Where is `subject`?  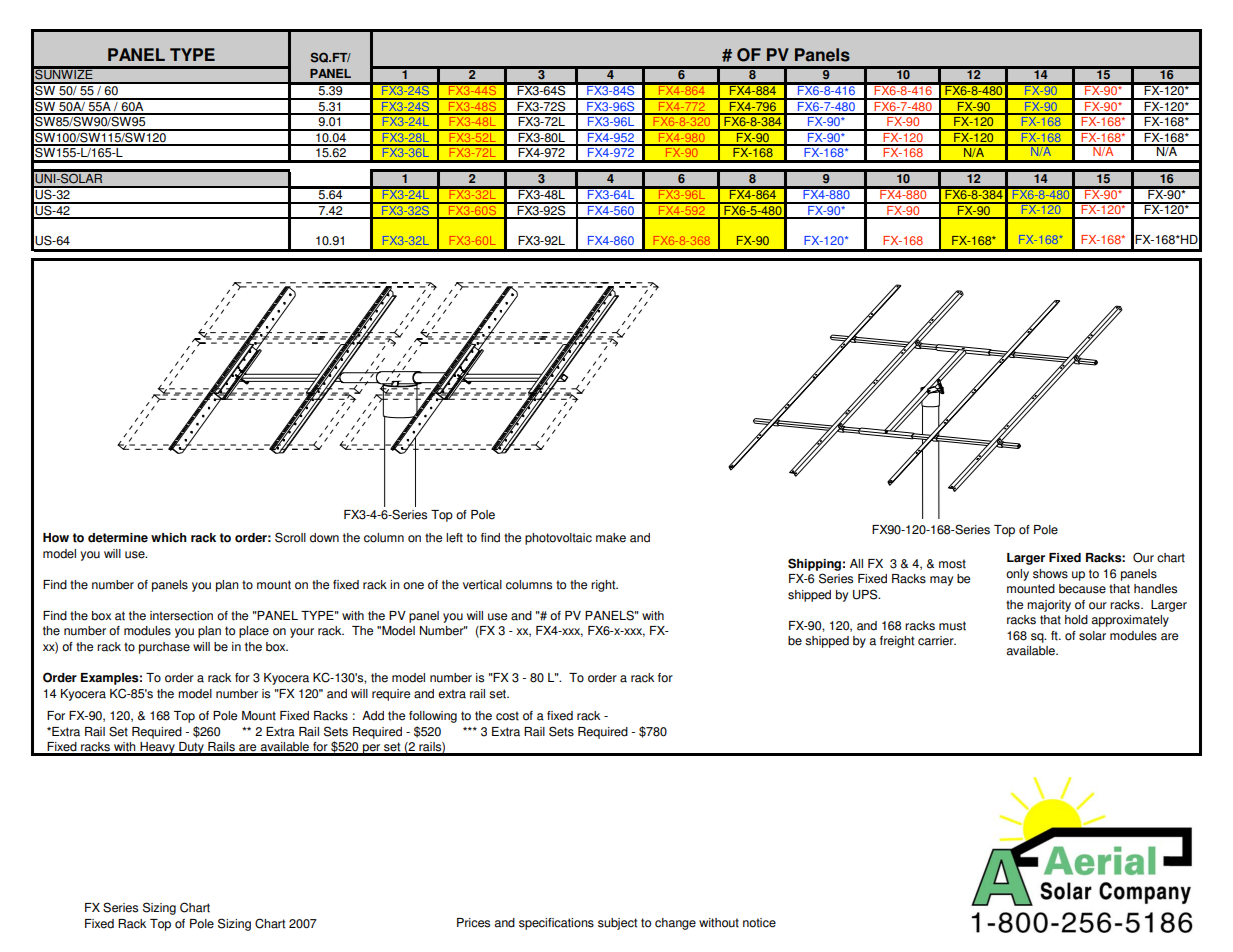 subject is located at coordinates (617, 924).
